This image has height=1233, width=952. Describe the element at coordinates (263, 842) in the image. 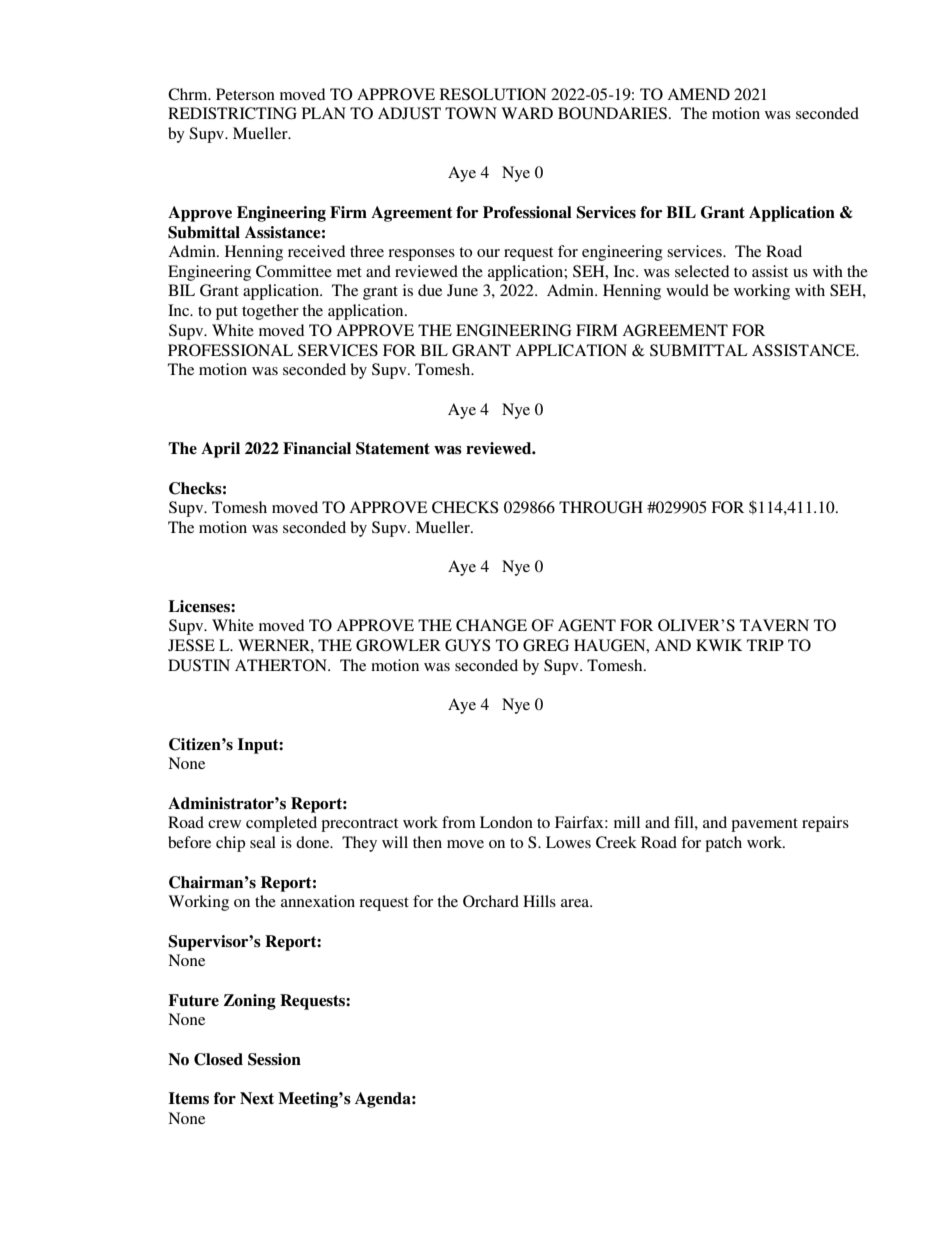

I see `seal` at that location.
